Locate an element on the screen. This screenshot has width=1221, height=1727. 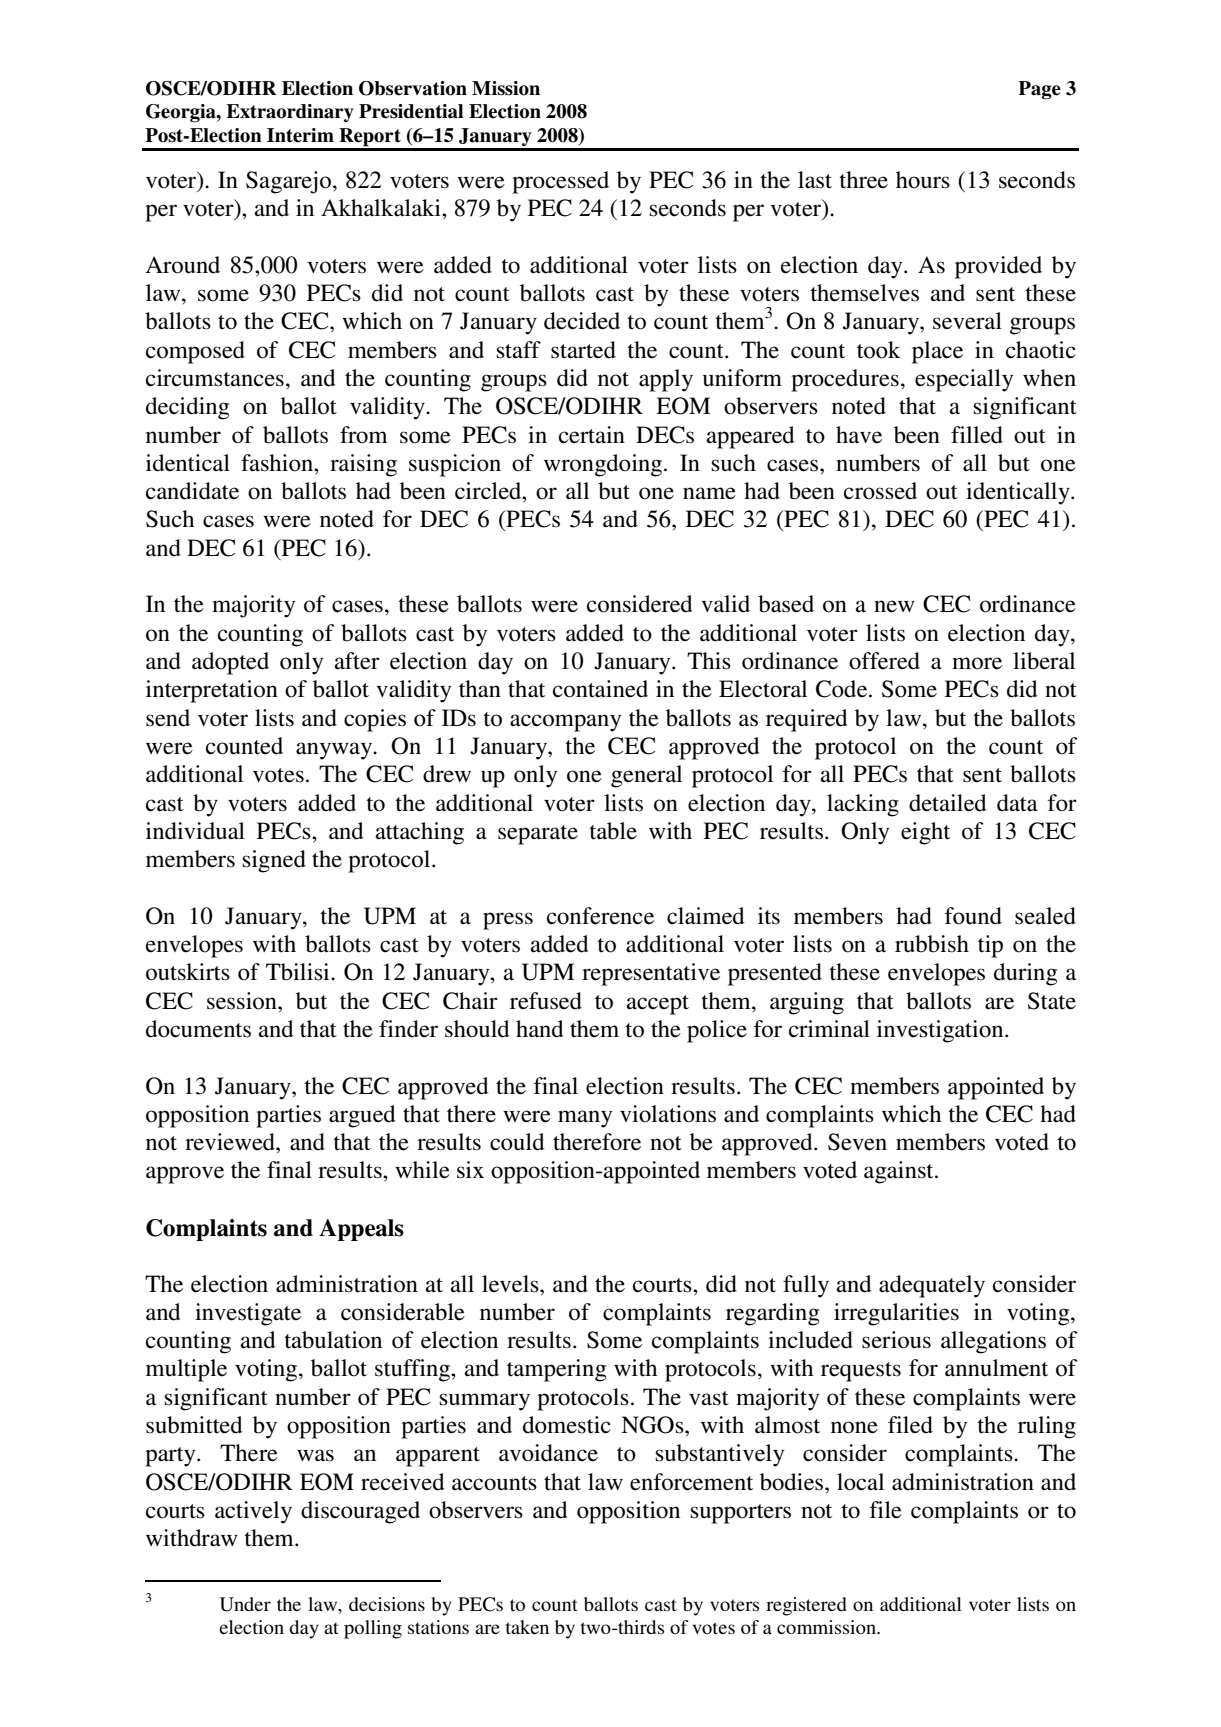
more is located at coordinates (977, 663).
